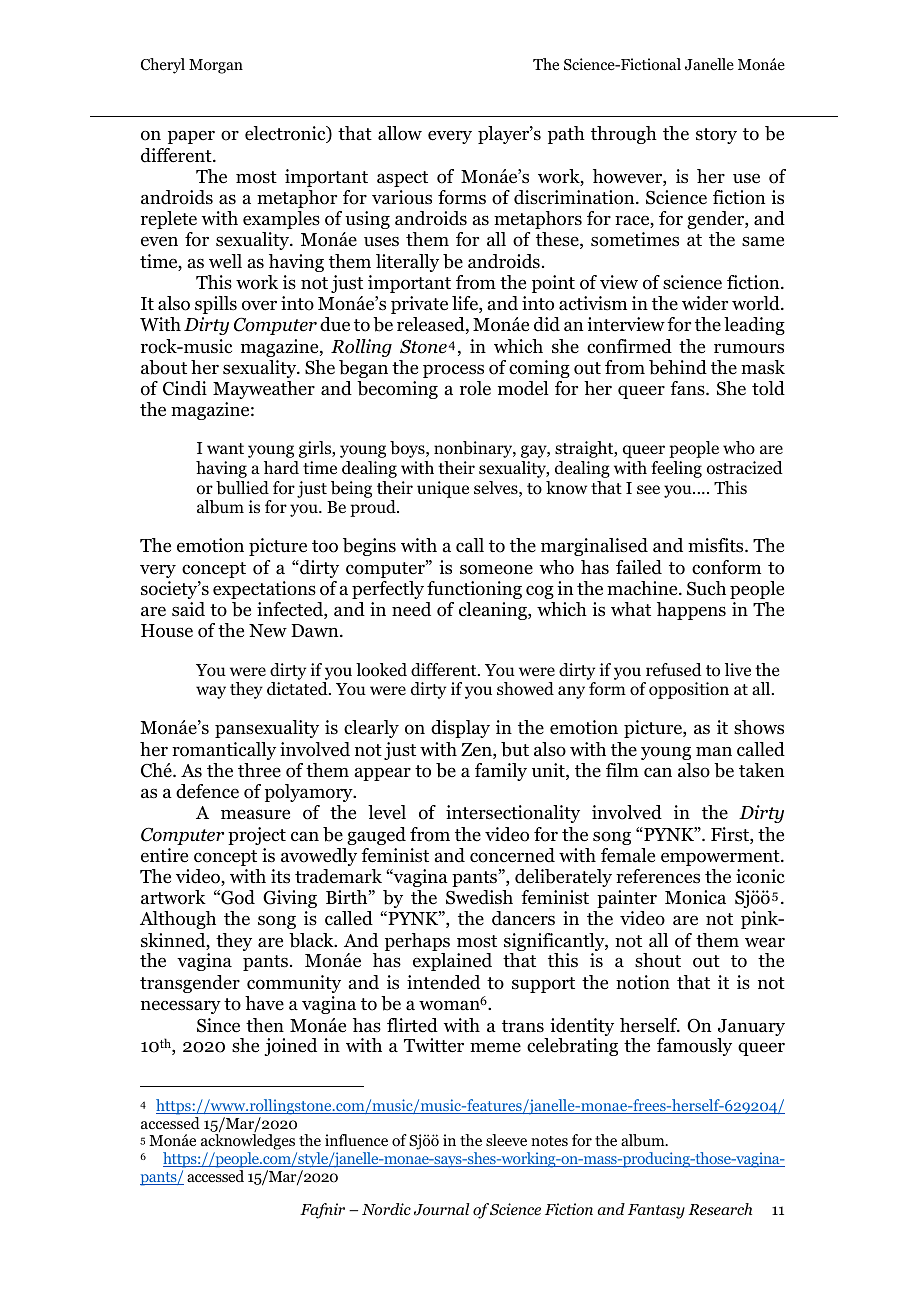 The height and width of the document is (1308, 924). I want to click on allow, so click(400, 133).
